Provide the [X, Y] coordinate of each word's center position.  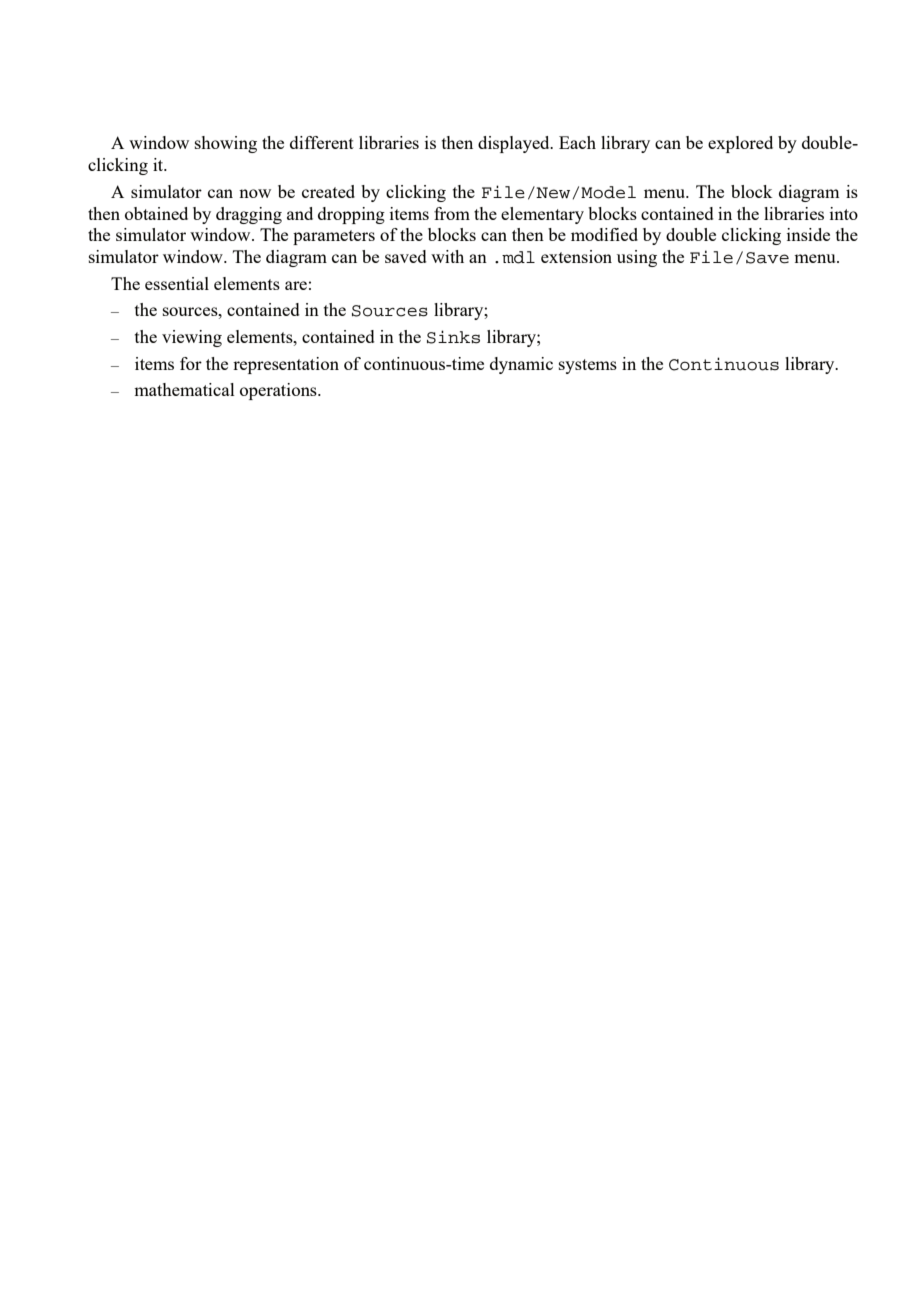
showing [226, 144]
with [447, 256]
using [637, 258]
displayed [515, 144]
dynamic [521, 365]
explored [740, 144]
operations [279, 391]
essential [177, 283]
